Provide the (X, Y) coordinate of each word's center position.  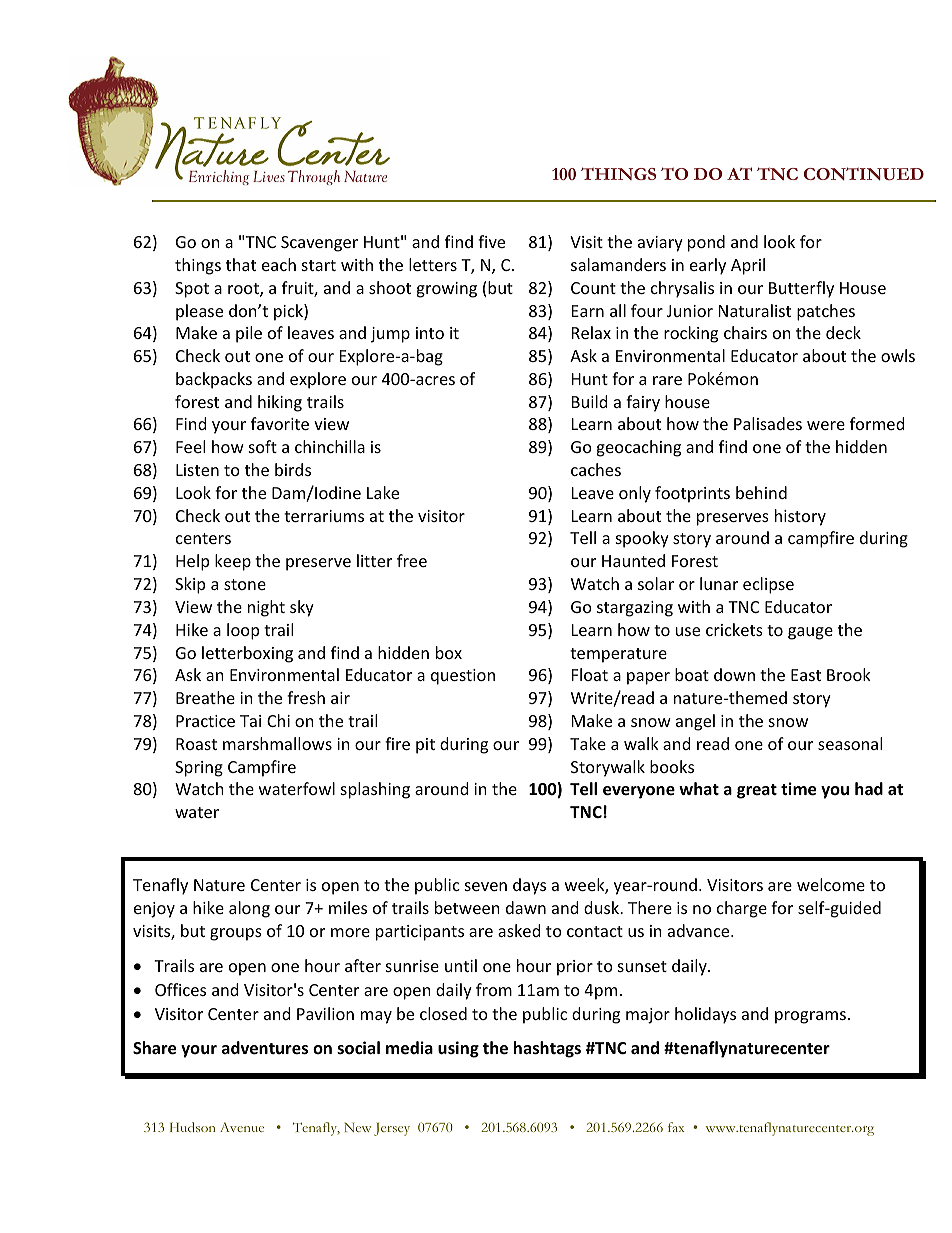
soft (263, 446)
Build (590, 401)
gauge (810, 633)
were (826, 425)
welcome (831, 884)
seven (486, 886)
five (491, 241)
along (249, 909)
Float (590, 674)
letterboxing (247, 654)
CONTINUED (864, 173)
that (241, 264)
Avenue (242, 1127)
